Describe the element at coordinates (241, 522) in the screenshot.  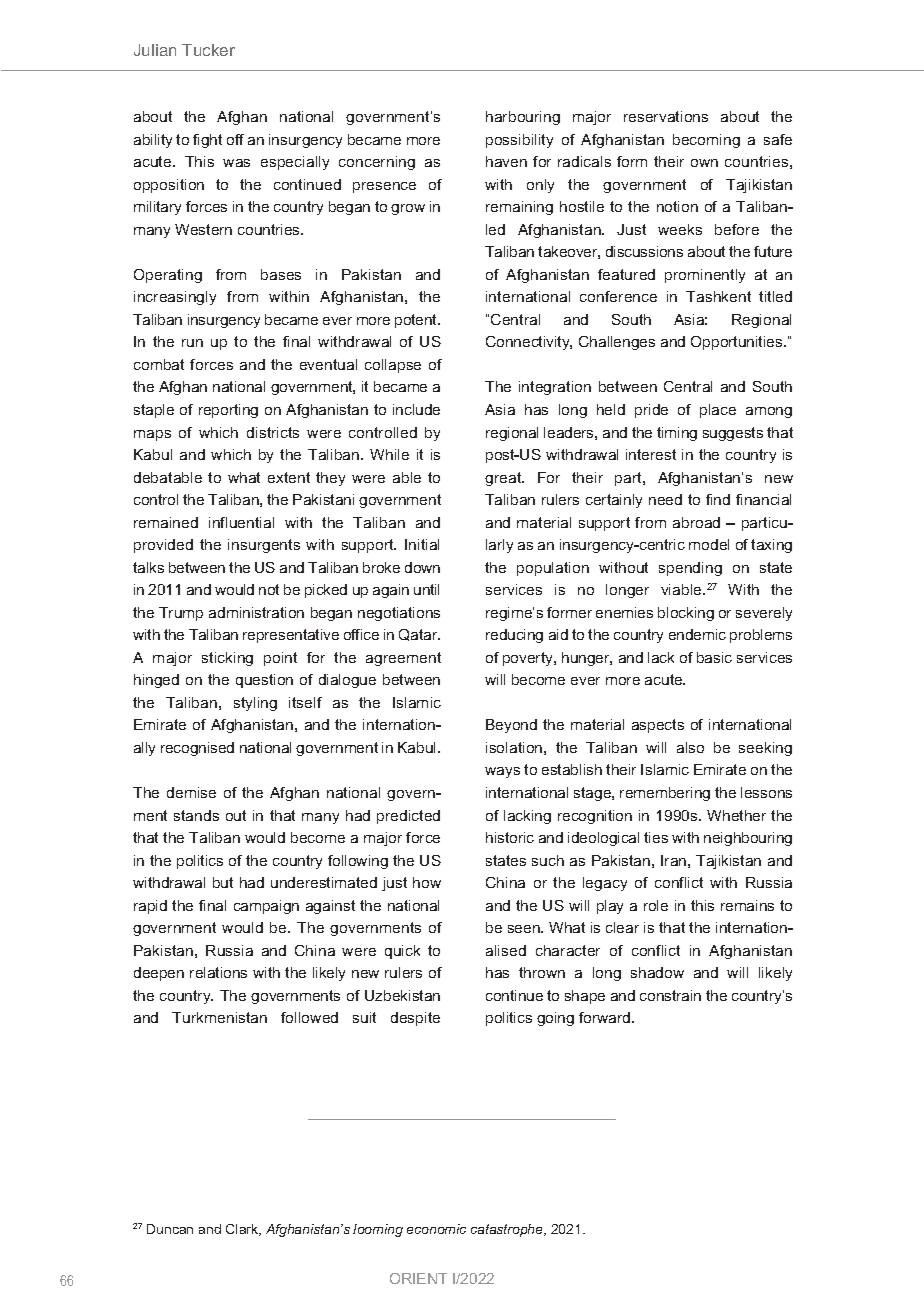
I see `influential` at that location.
